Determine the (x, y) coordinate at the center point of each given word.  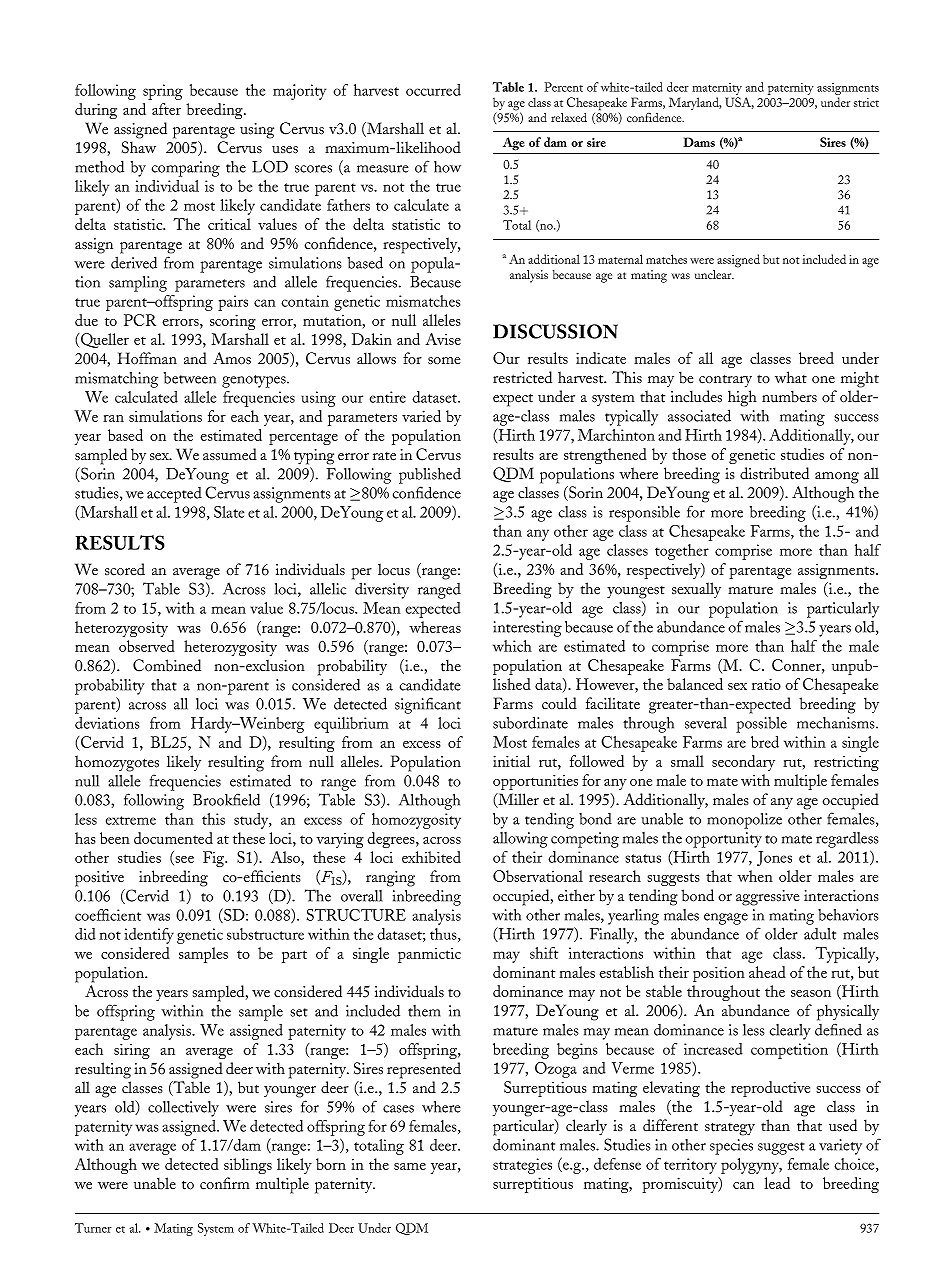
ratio (766, 684)
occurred (433, 90)
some (444, 361)
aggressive (767, 898)
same (410, 1166)
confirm (225, 1183)
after (166, 109)
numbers (789, 396)
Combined (167, 665)
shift (544, 953)
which (512, 646)
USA (739, 103)
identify (149, 936)
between (190, 378)
